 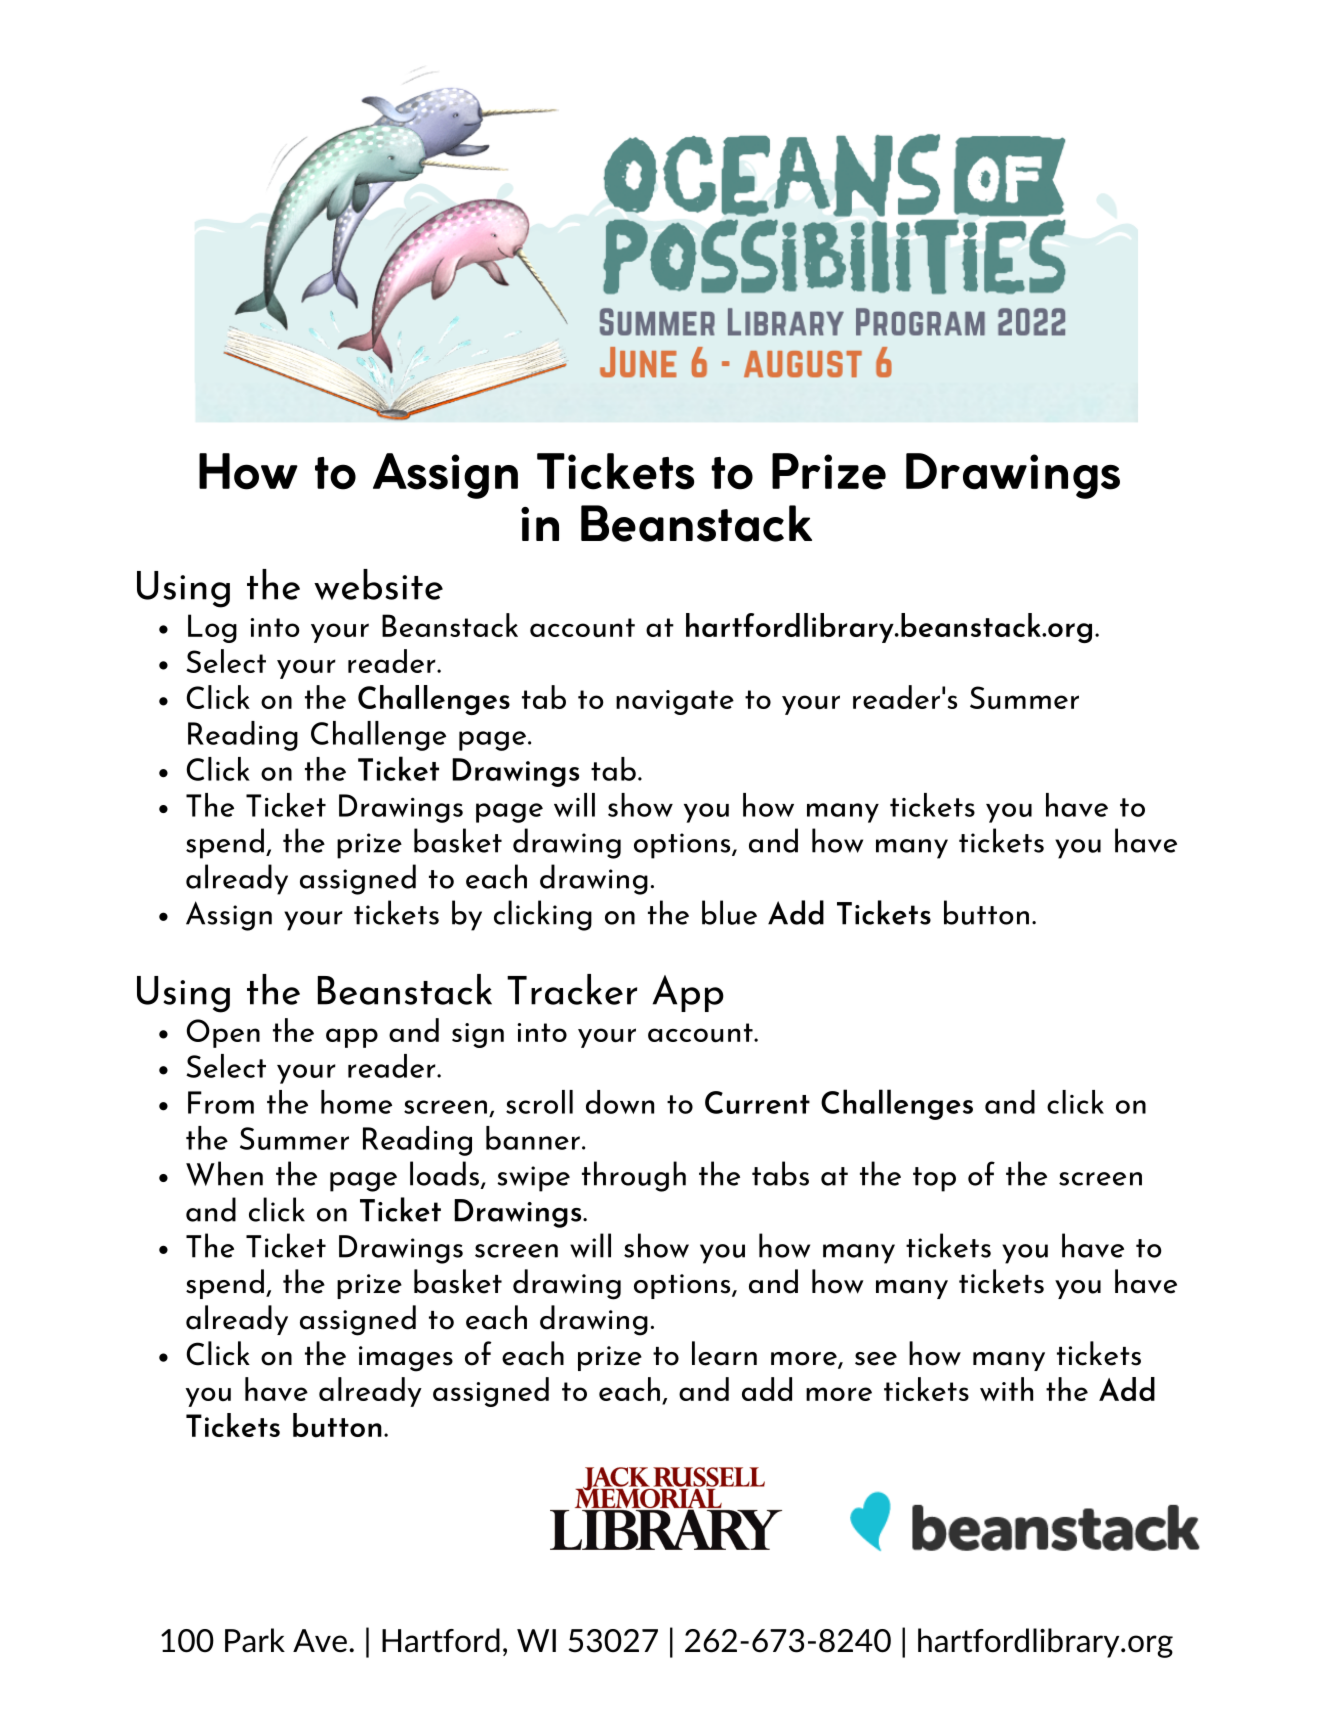 I want to click on learn, so click(x=724, y=1353).
